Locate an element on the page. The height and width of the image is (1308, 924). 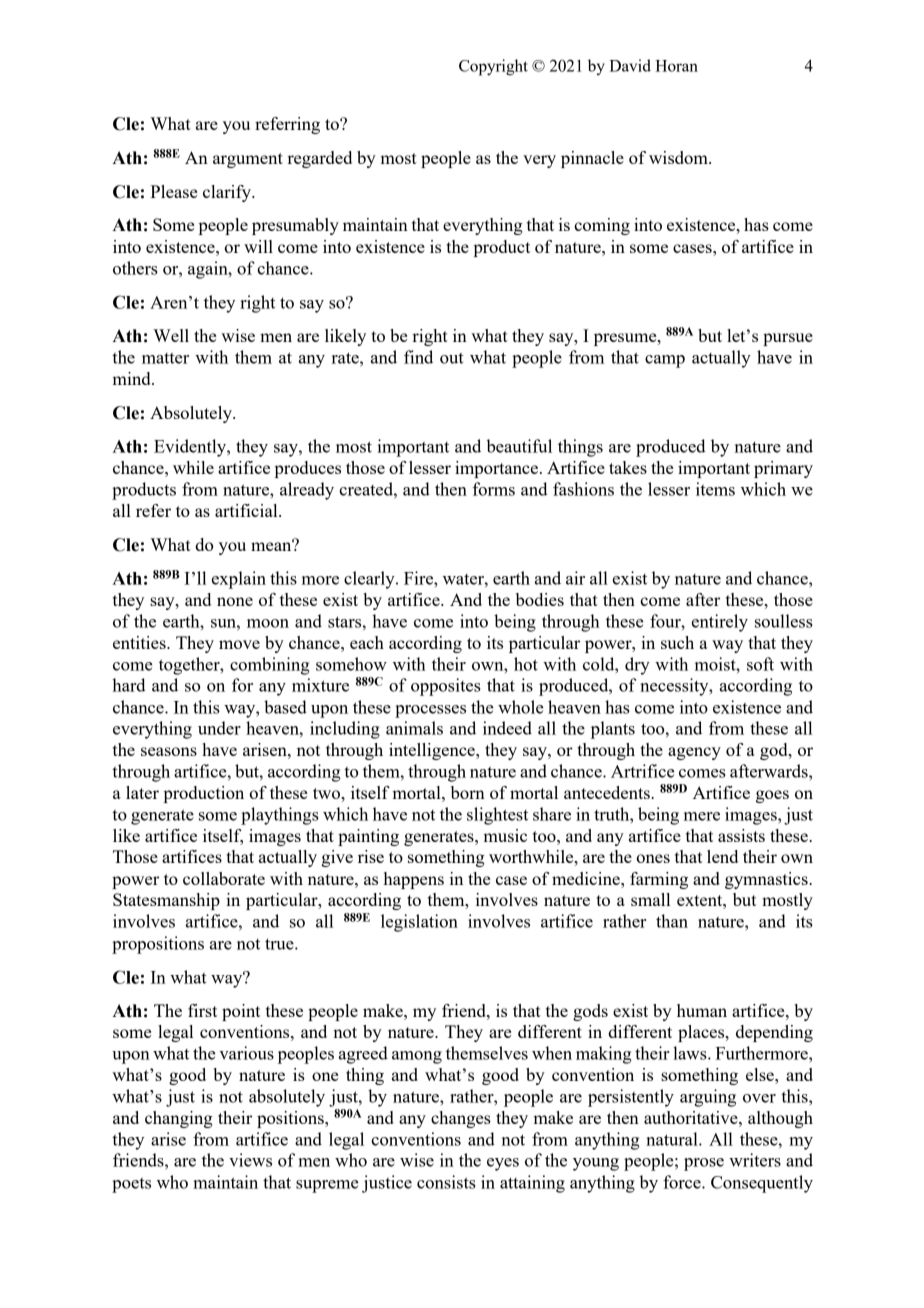
pinnacle is located at coordinates (592, 159).
